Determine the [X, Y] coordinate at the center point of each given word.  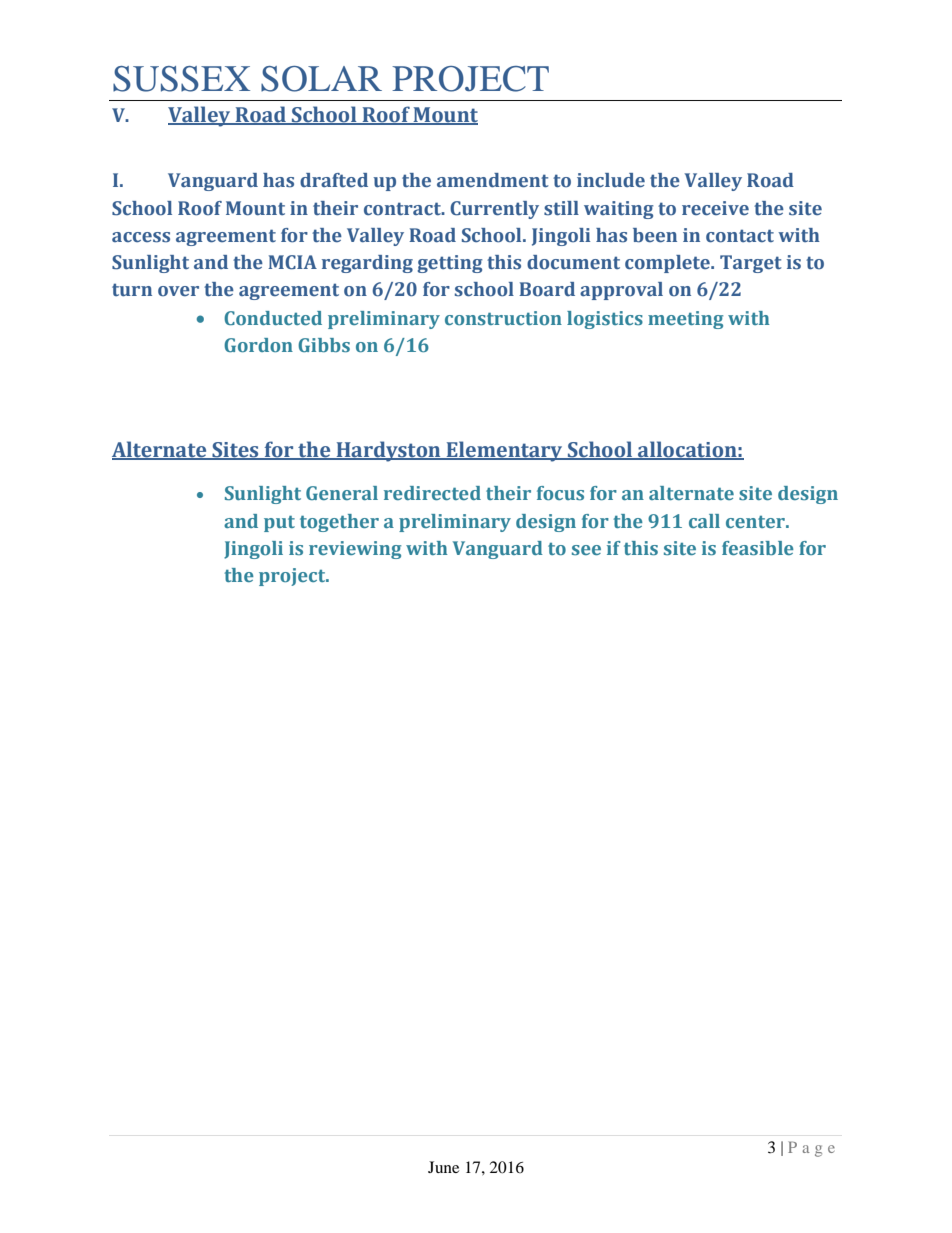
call [704, 521]
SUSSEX [181, 79]
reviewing [355, 550]
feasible [758, 548]
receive [715, 208]
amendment [493, 180]
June [443, 1167]
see [586, 550]
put [279, 524]
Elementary [504, 451]
